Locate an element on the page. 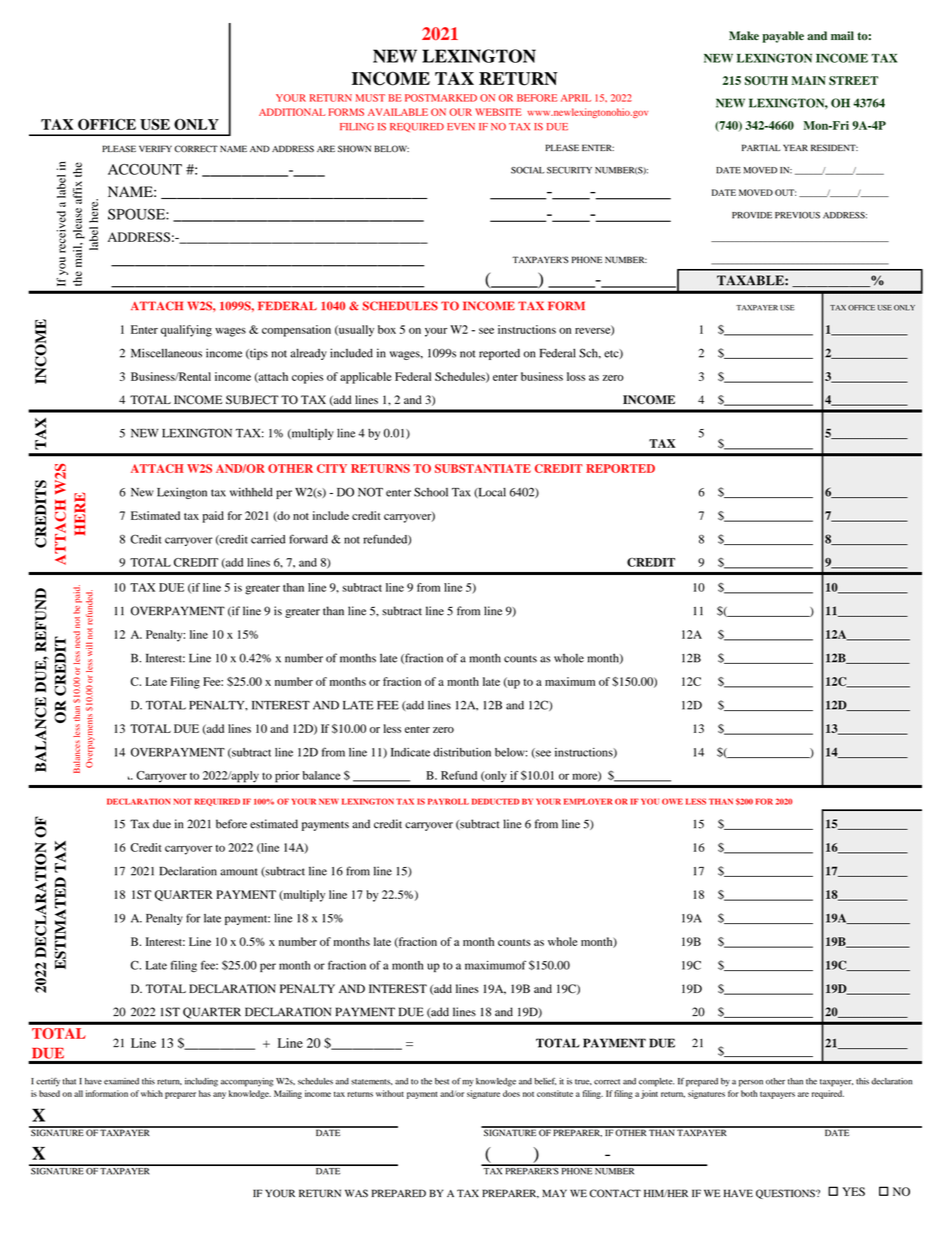  QUESTIONS is located at coordinates (786, 1194).
